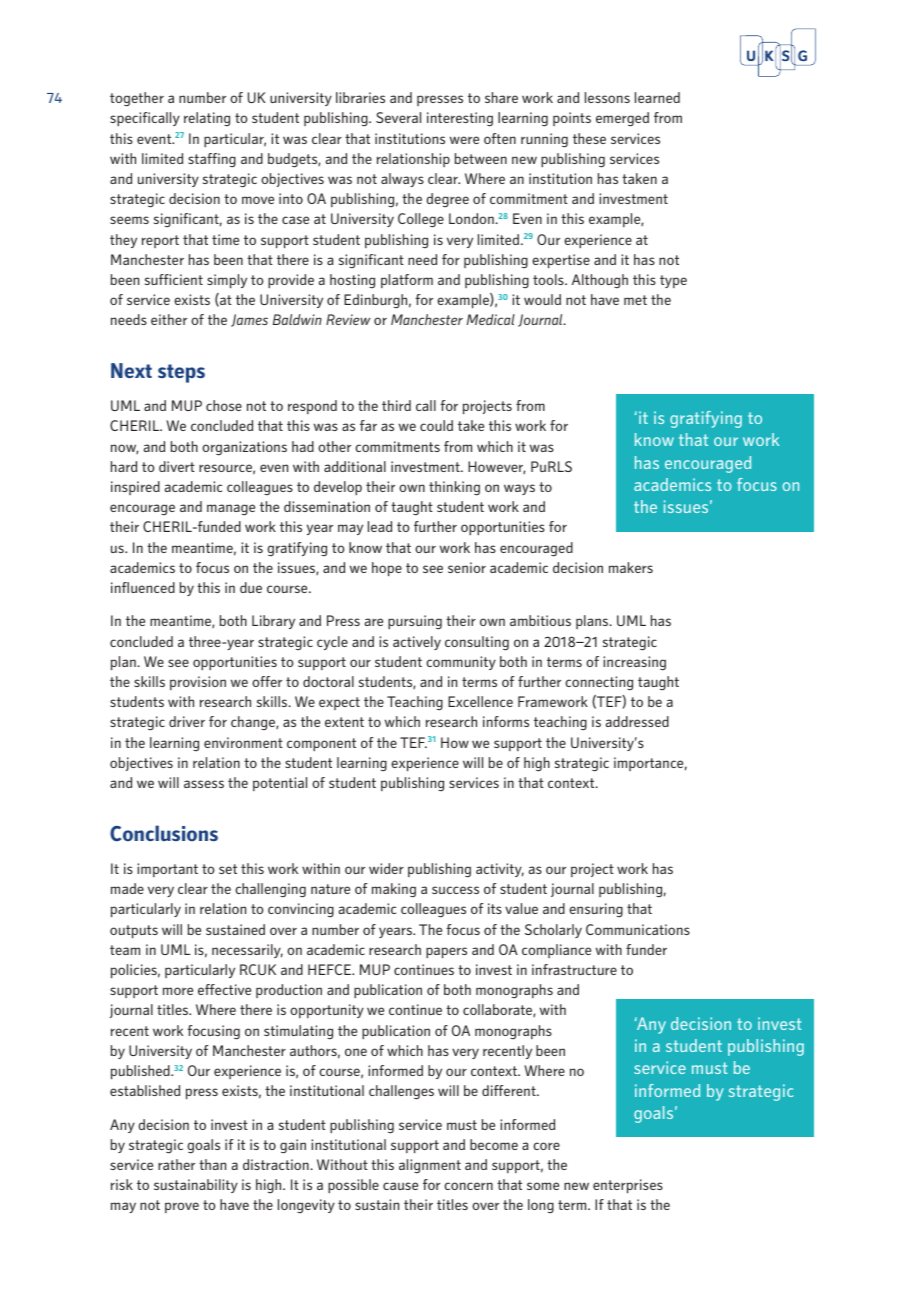 The image size is (924, 1308). I want to click on important, so click(167, 870).
